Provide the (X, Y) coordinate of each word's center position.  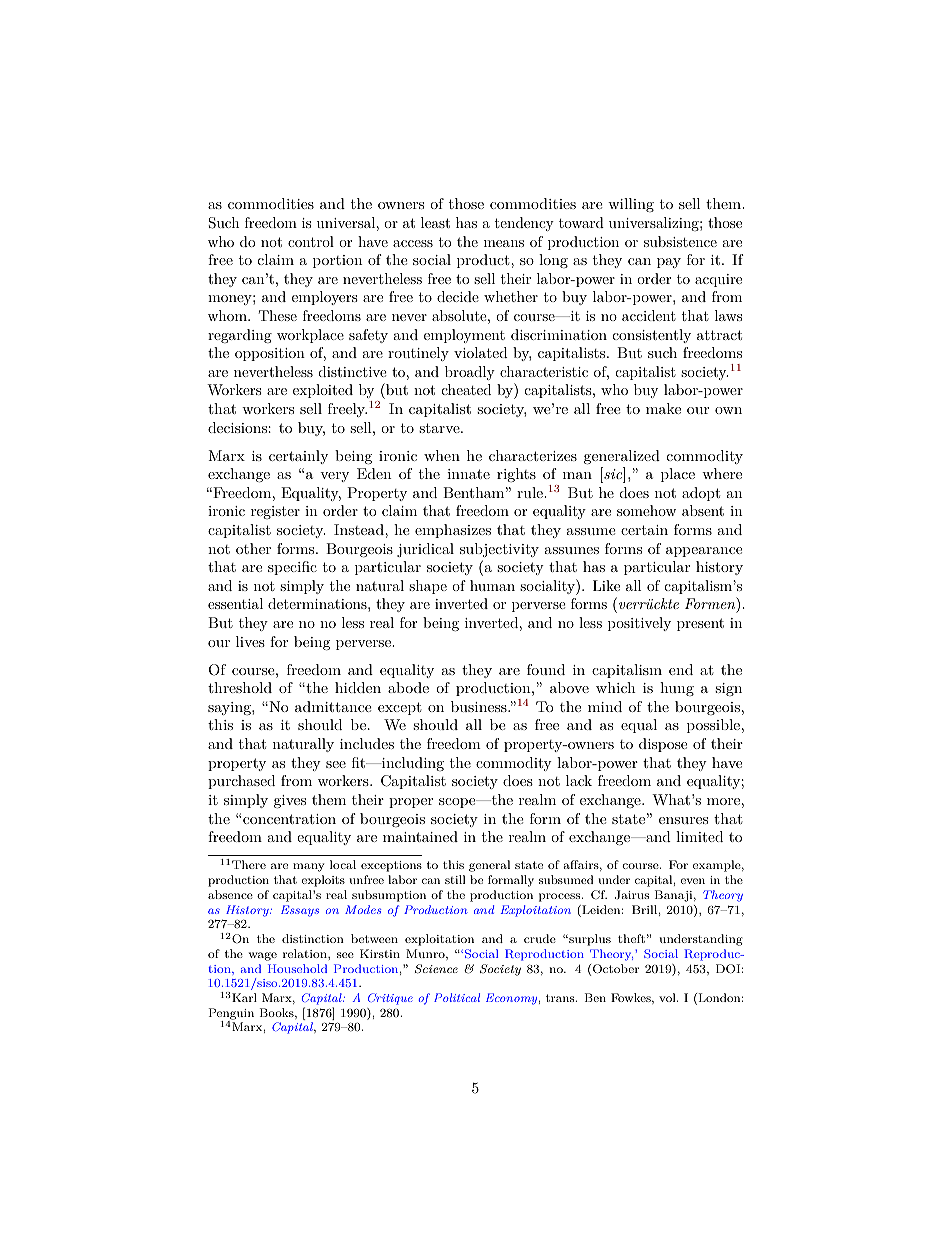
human (492, 585)
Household (297, 968)
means (504, 243)
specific (292, 568)
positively (639, 624)
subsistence (680, 241)
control (311, 241)
